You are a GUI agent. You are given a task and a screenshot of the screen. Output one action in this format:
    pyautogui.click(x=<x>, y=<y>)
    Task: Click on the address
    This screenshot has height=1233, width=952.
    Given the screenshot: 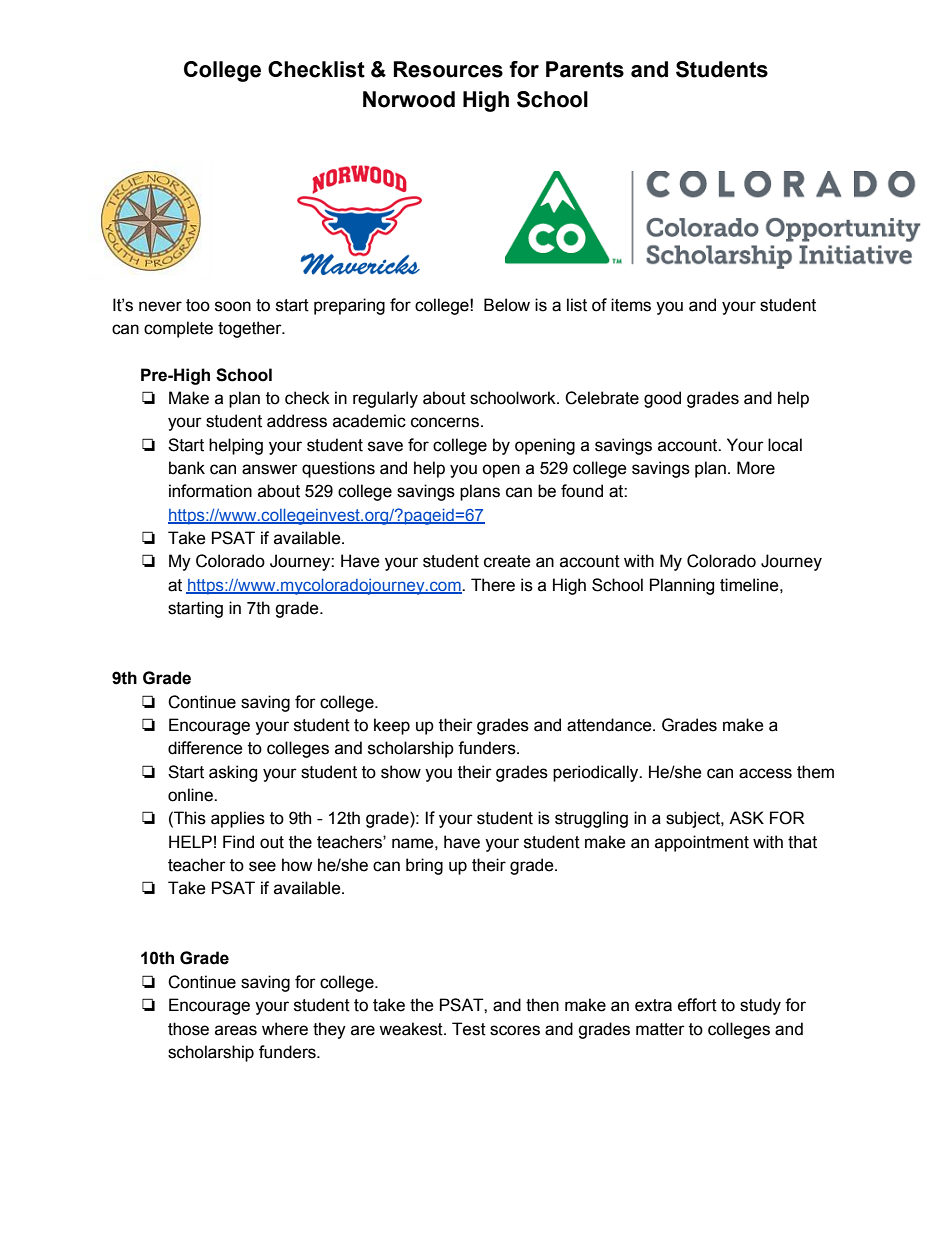 What is the action you would take?
    pyautogui.click(x=297, y=421)
